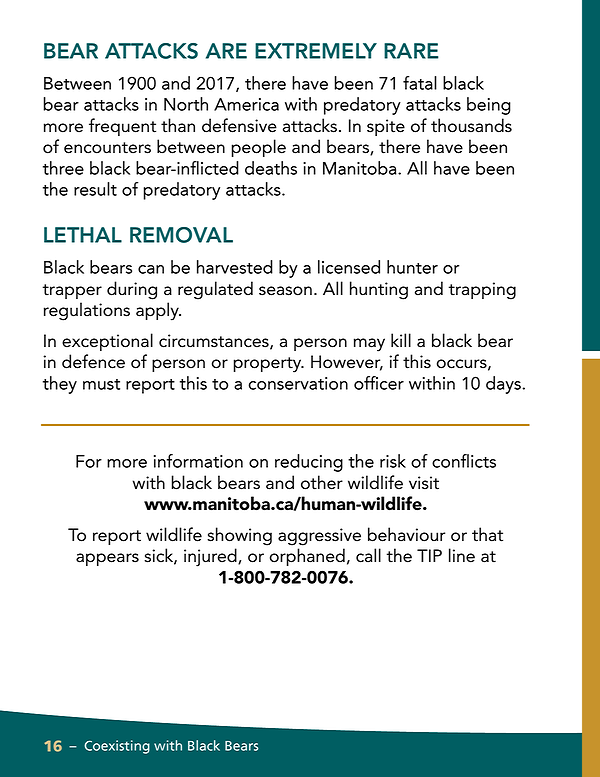  I want to click on orphaned, so click(307, 557).
